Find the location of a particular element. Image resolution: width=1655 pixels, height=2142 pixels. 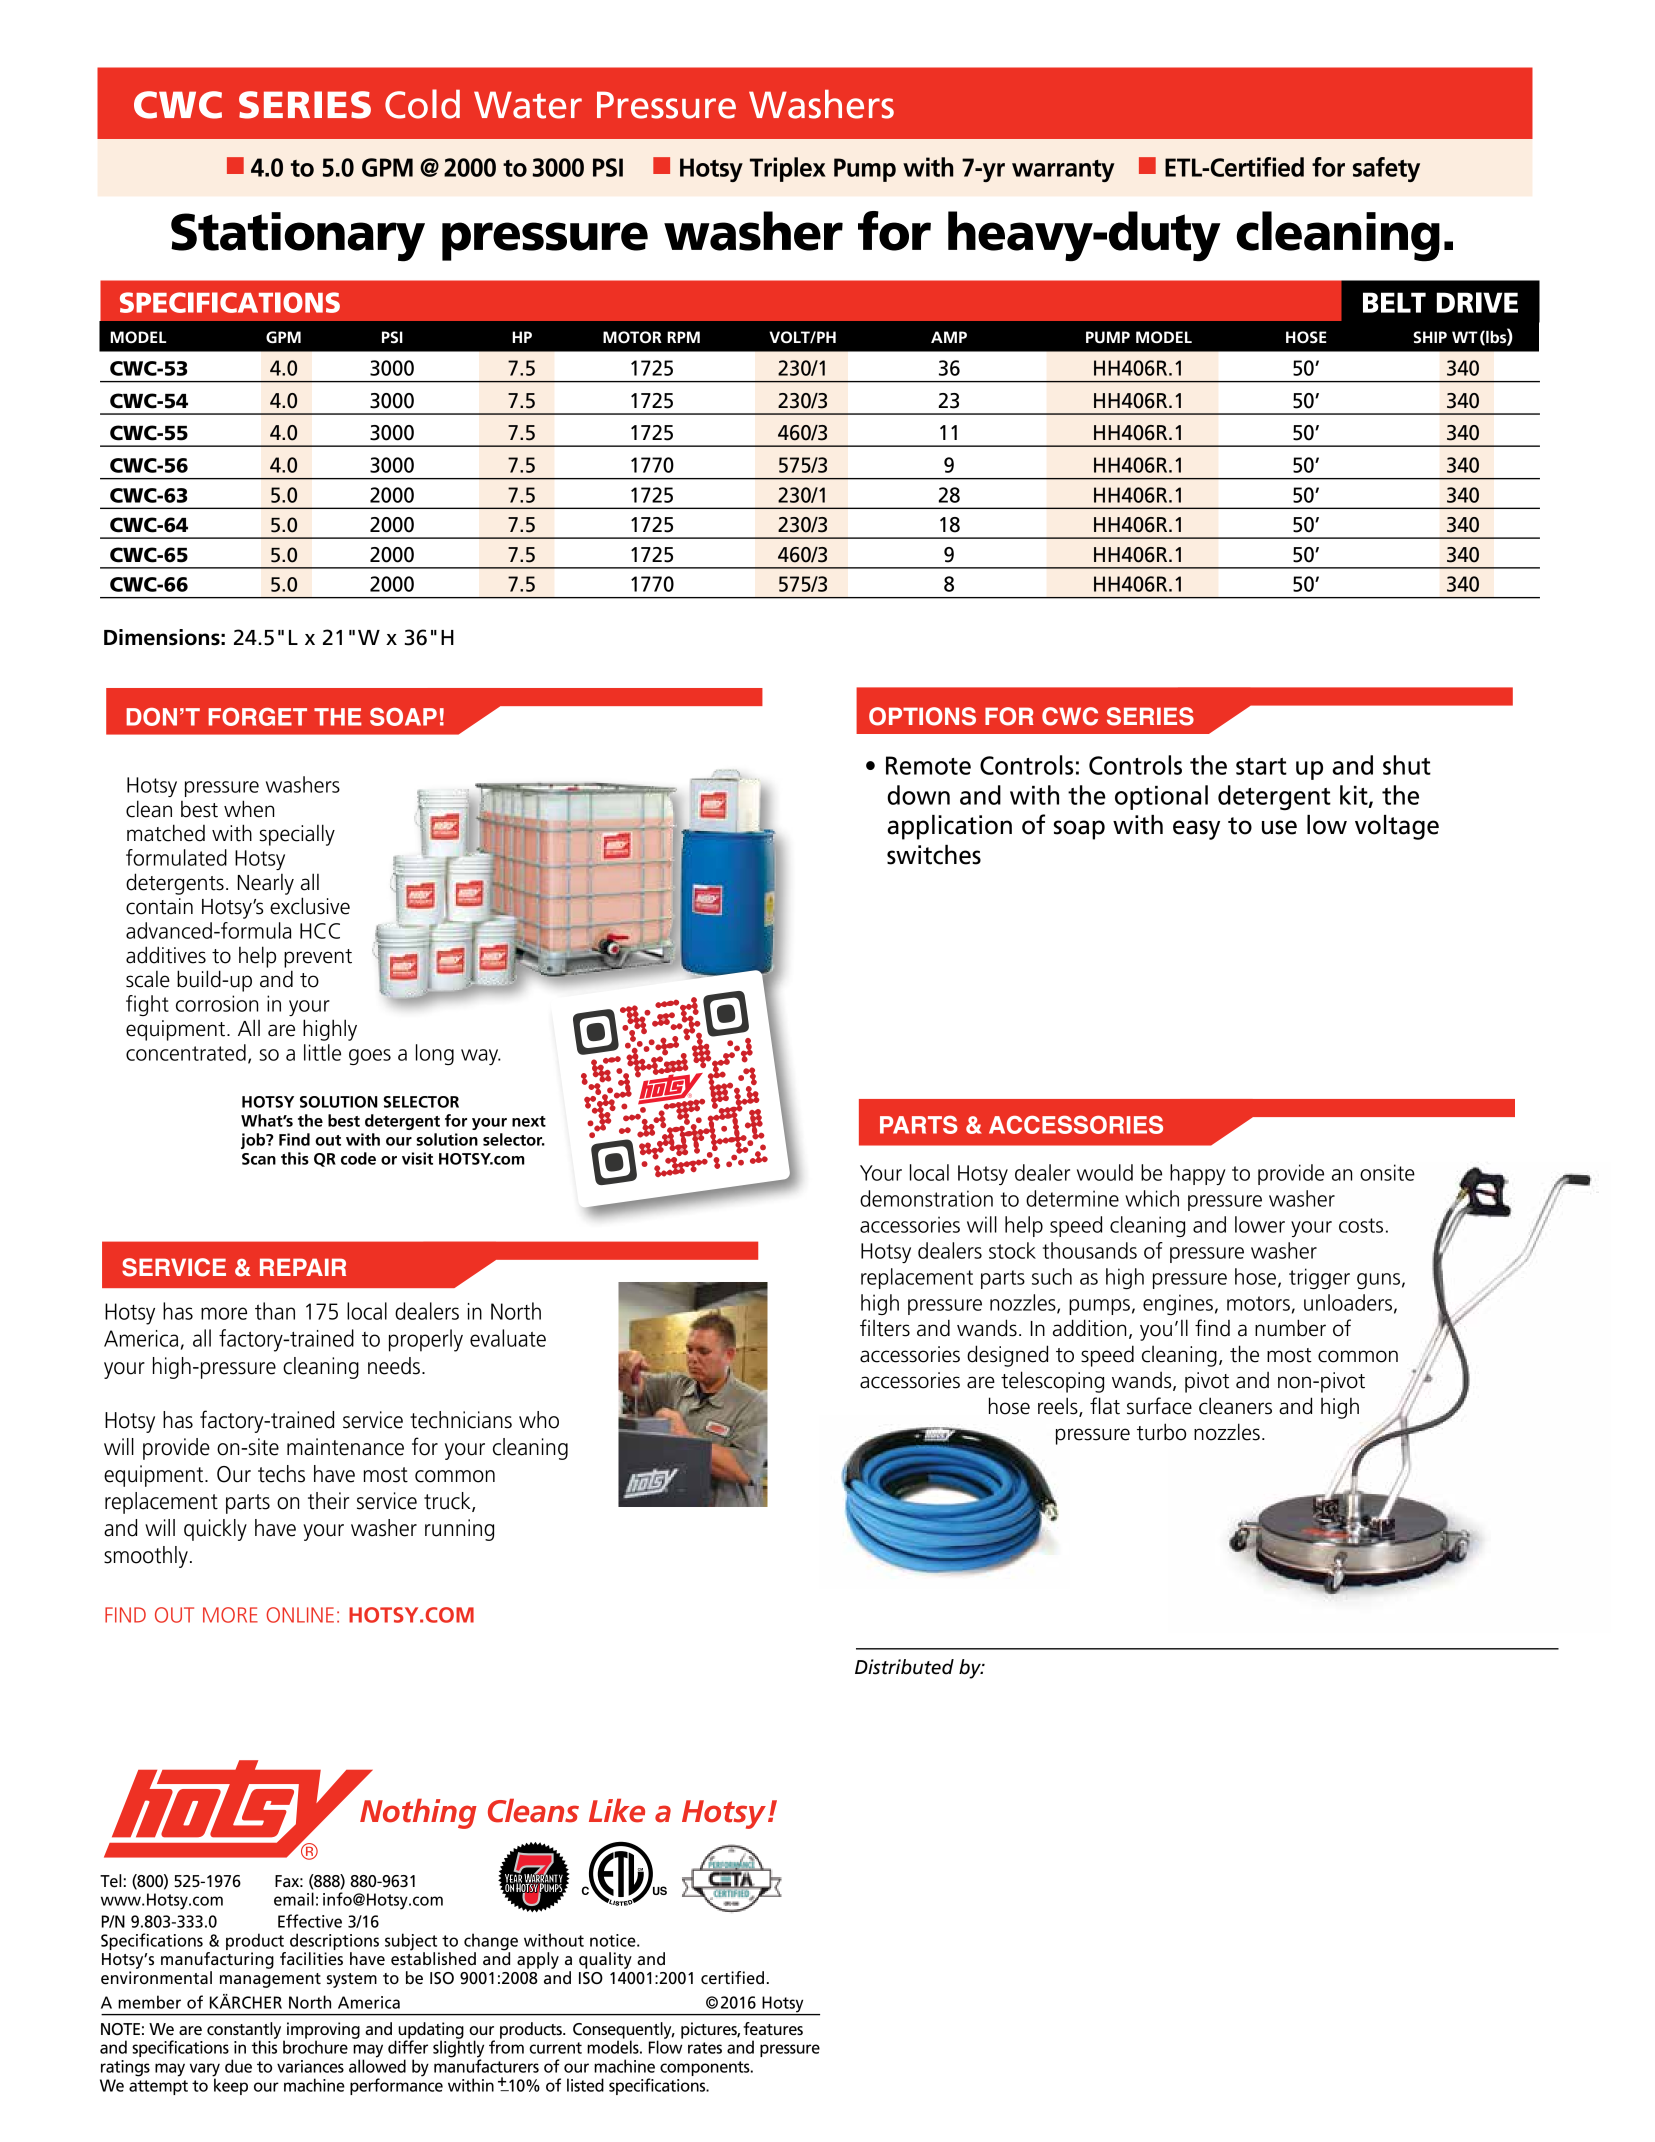

demonstration is located at coordinates (926, 1198).
